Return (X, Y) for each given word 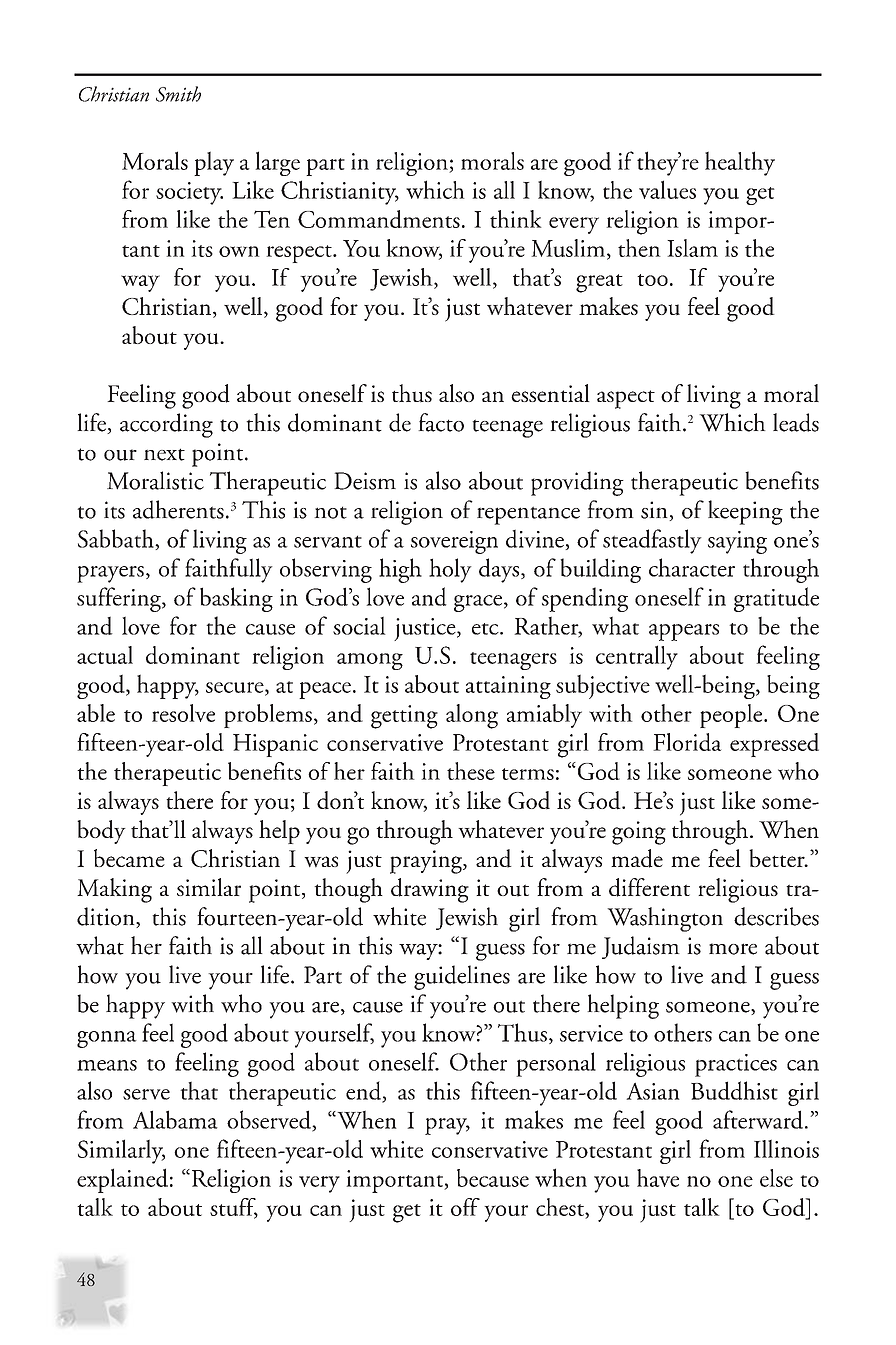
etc (486, 629)
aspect (626, 399)
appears (684, 632)
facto (441, 422)
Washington (665, 919)
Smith (178, 94)
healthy (740, 163)
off (465, 1207)
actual (105, 655)
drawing (430, 890)
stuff (234, 1208)
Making (114, 890)
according (166, 425)
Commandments (379, 219)
